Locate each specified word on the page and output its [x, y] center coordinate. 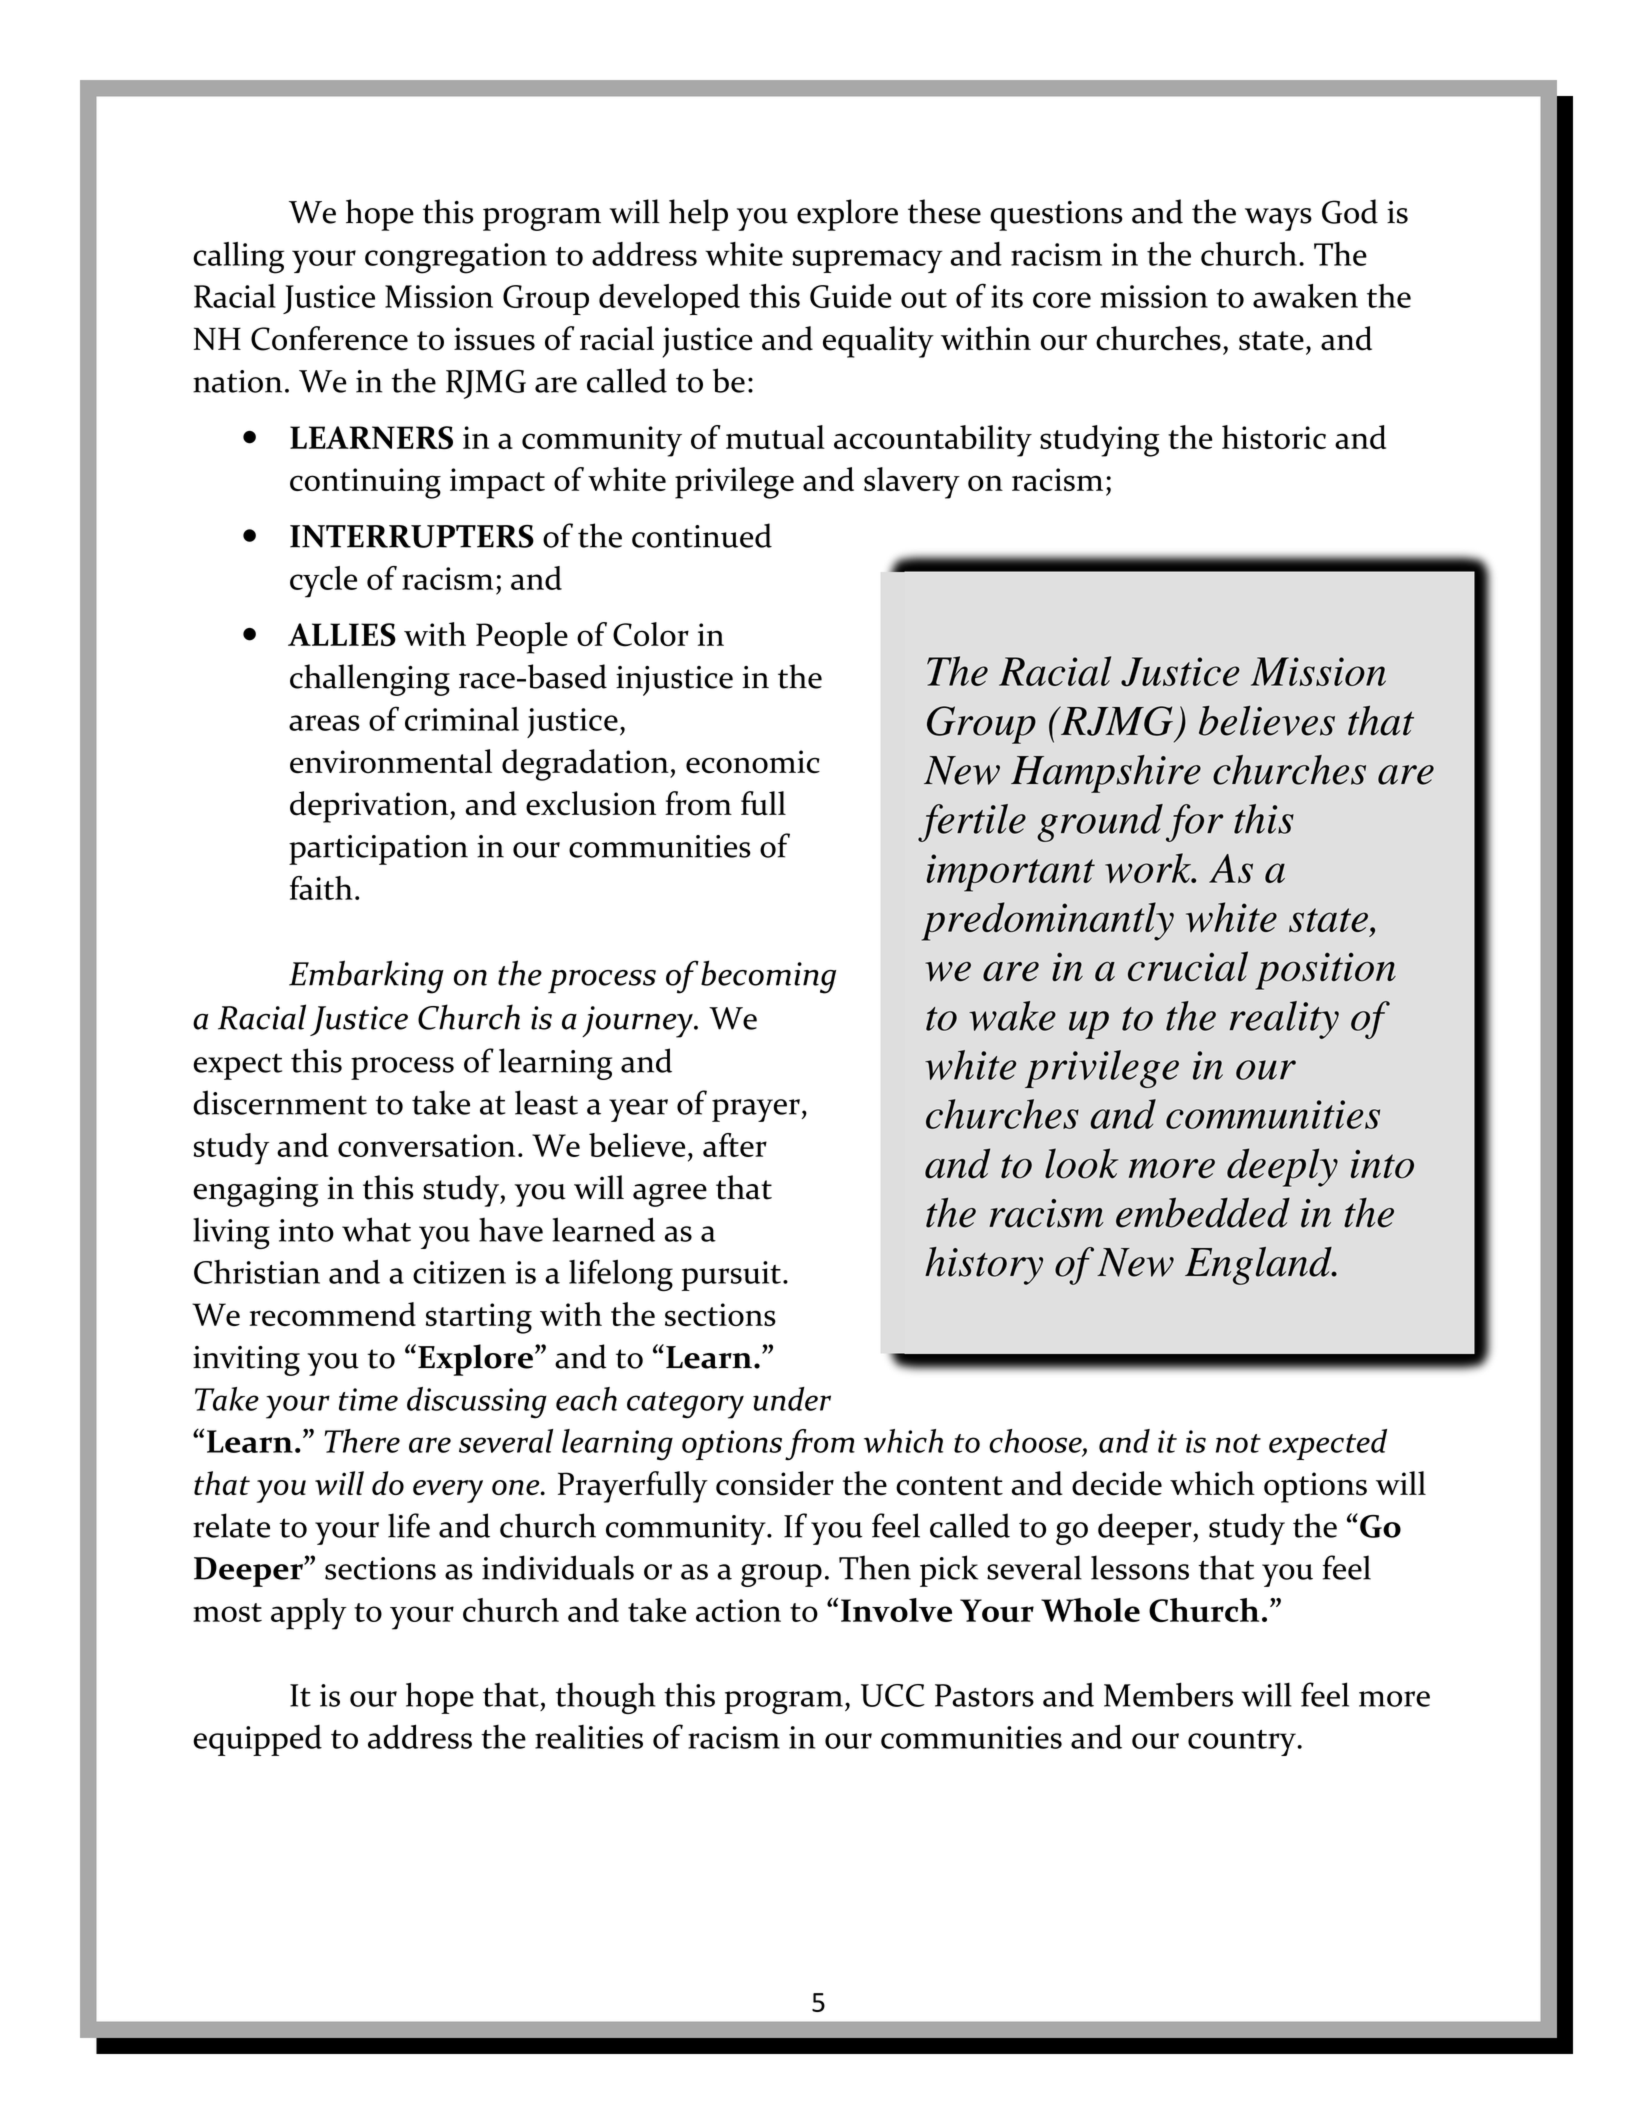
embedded [1203, 1212]
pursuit [731, 1276]
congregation [456, 258]
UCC [893, 1695]
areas [324, 723]
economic [753, 762]
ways [1278, 219]
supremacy [867, 261]
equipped [257, 1740]
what [376, 1229]
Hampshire [1106, 774]
